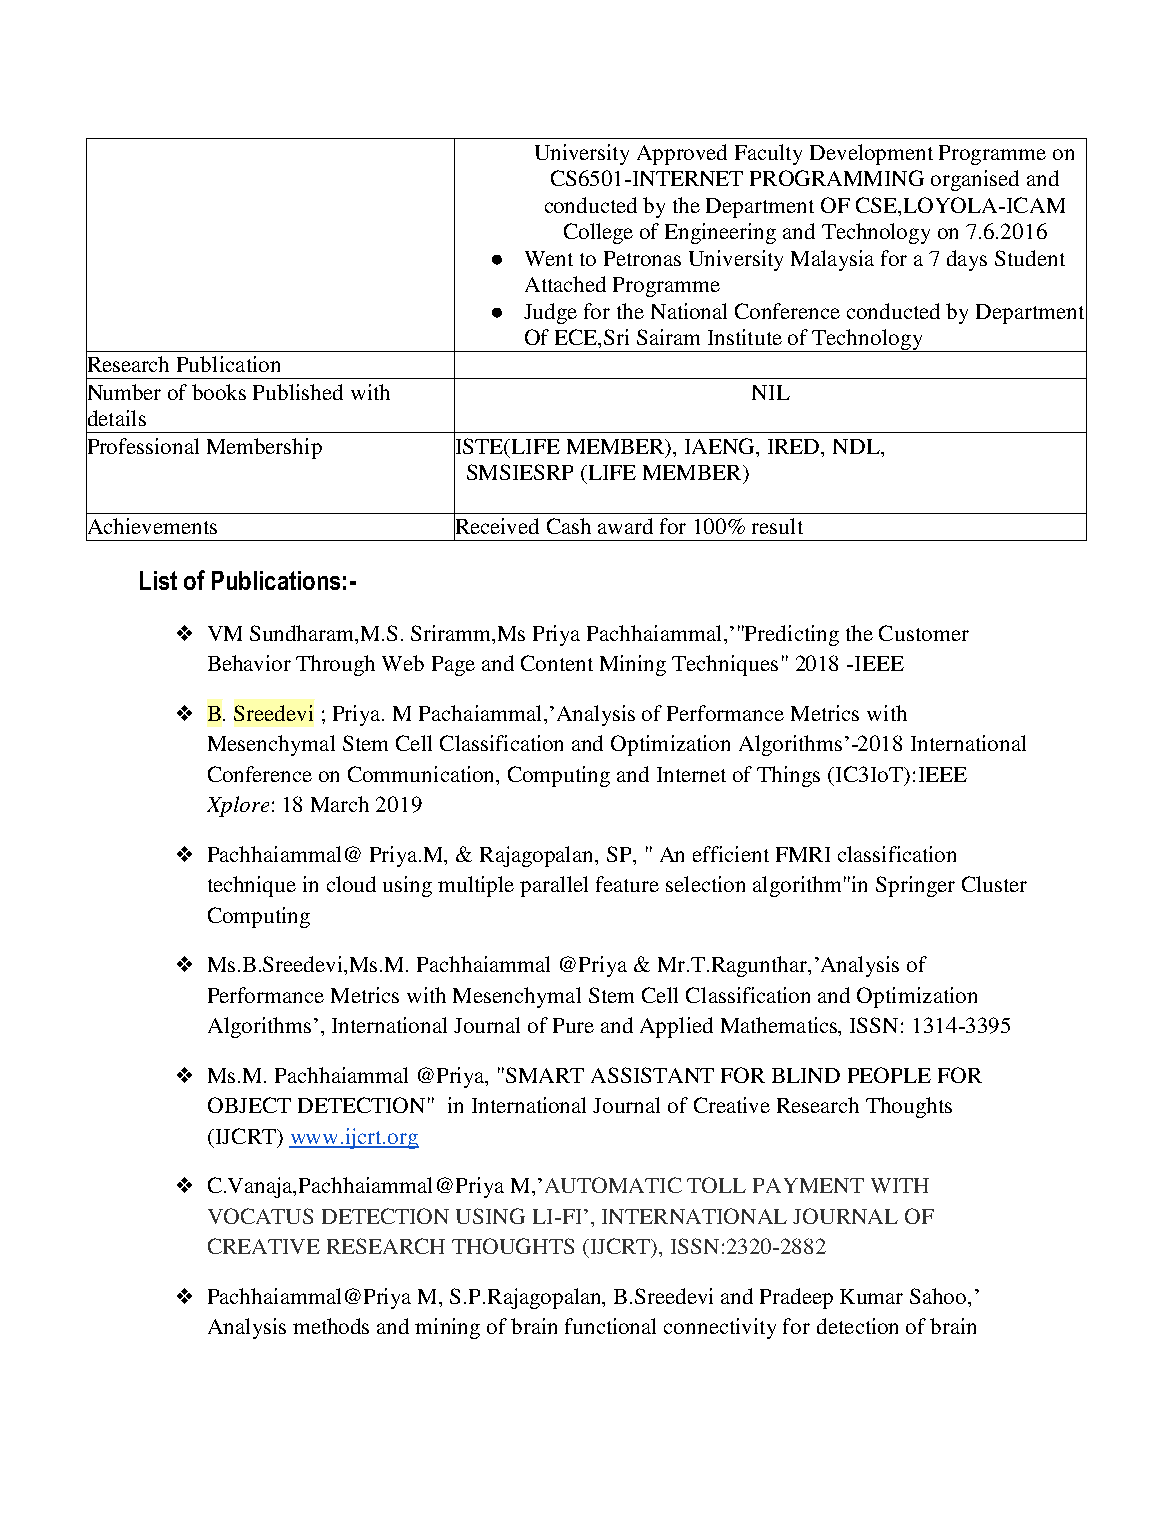 The height and width of the screenshot is (1519, 1174). What do you see at coordinates (610, 1326) in the screenshot?
I see `functional` at bounding box center [610, 1326].
